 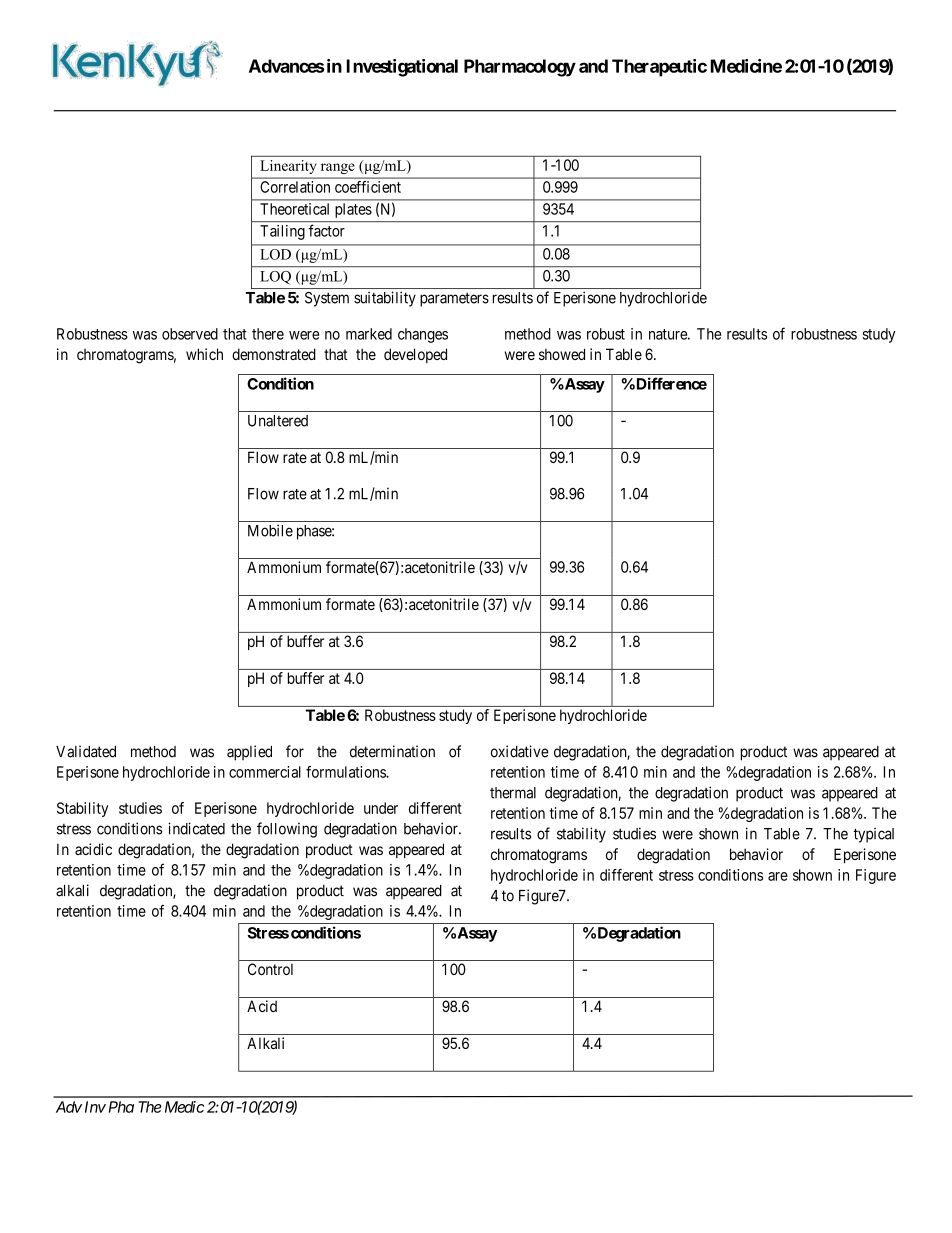 I want to click on Correlation, so click(x=295, y=187).
